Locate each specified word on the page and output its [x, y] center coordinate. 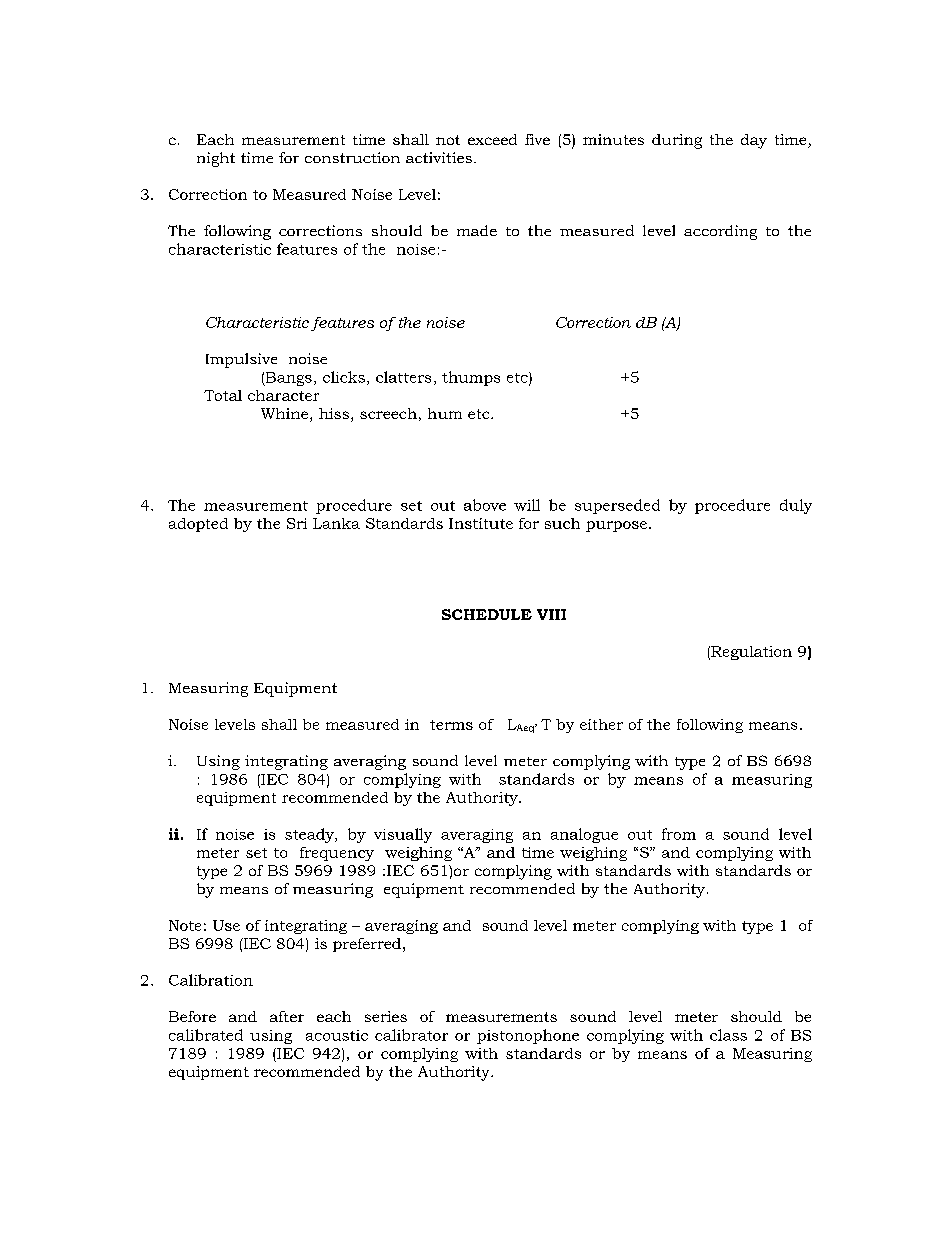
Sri [297, 523]
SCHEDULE [487, 614]
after [287, 1016]
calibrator [411, 1035]
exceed [492, 139]
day [754, 141]
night [216, 159]
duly [796, 506]
